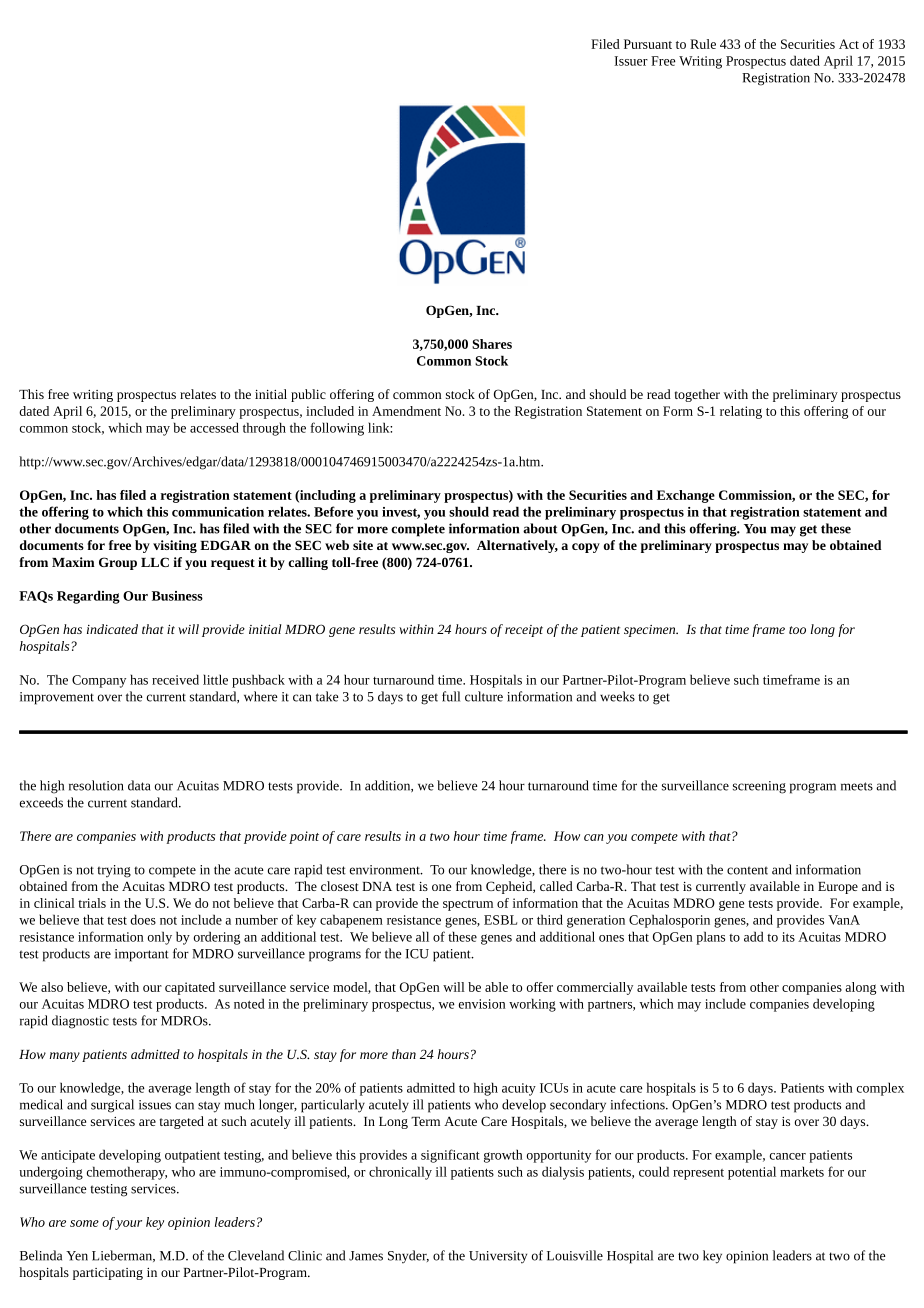  What do you see at coordinates (849, 44) in the image?
I see `Act` at bounding box center [849, 44].
